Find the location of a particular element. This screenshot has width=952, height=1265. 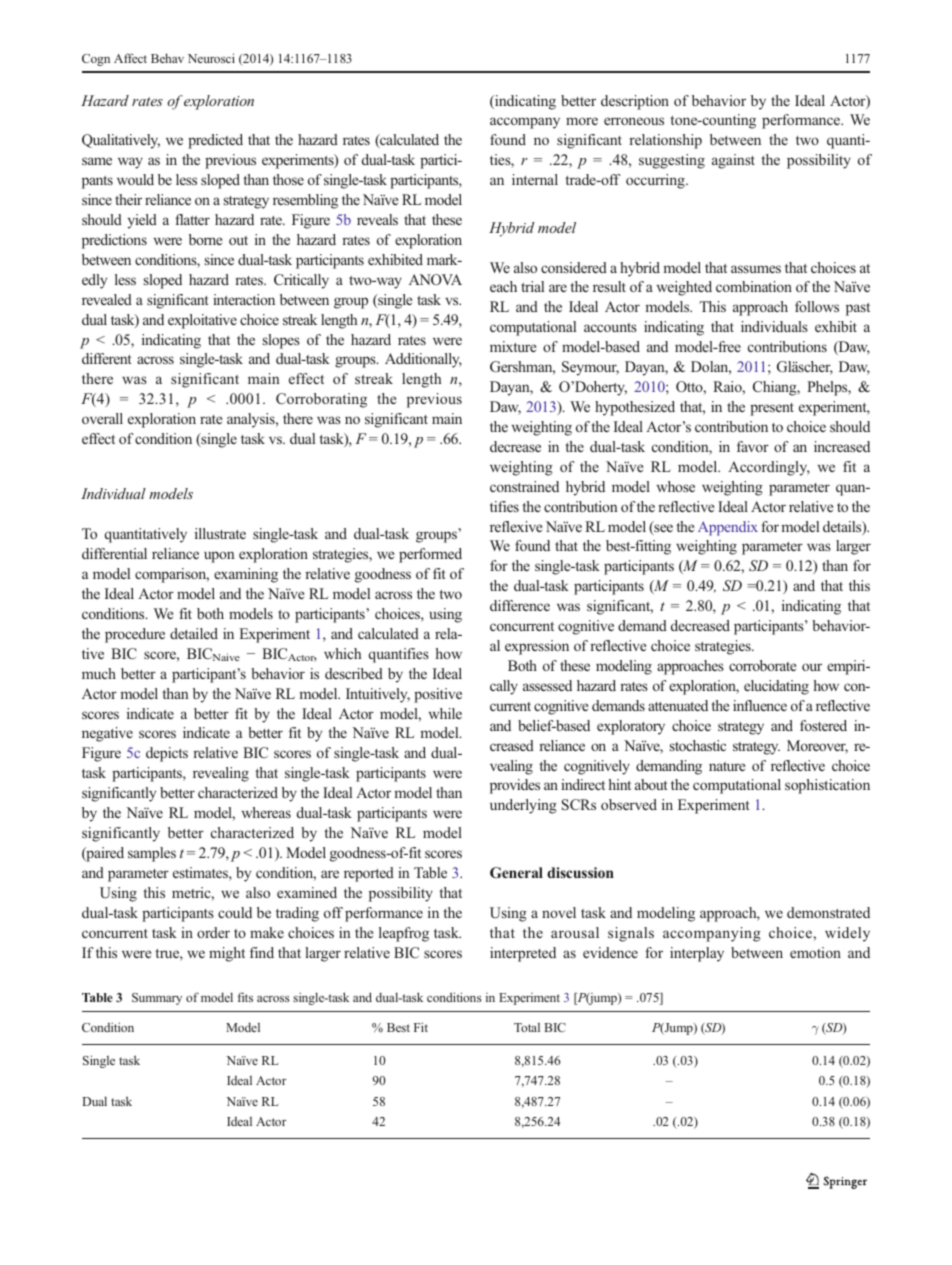

elucidating is located at coordinates (776, 687).
